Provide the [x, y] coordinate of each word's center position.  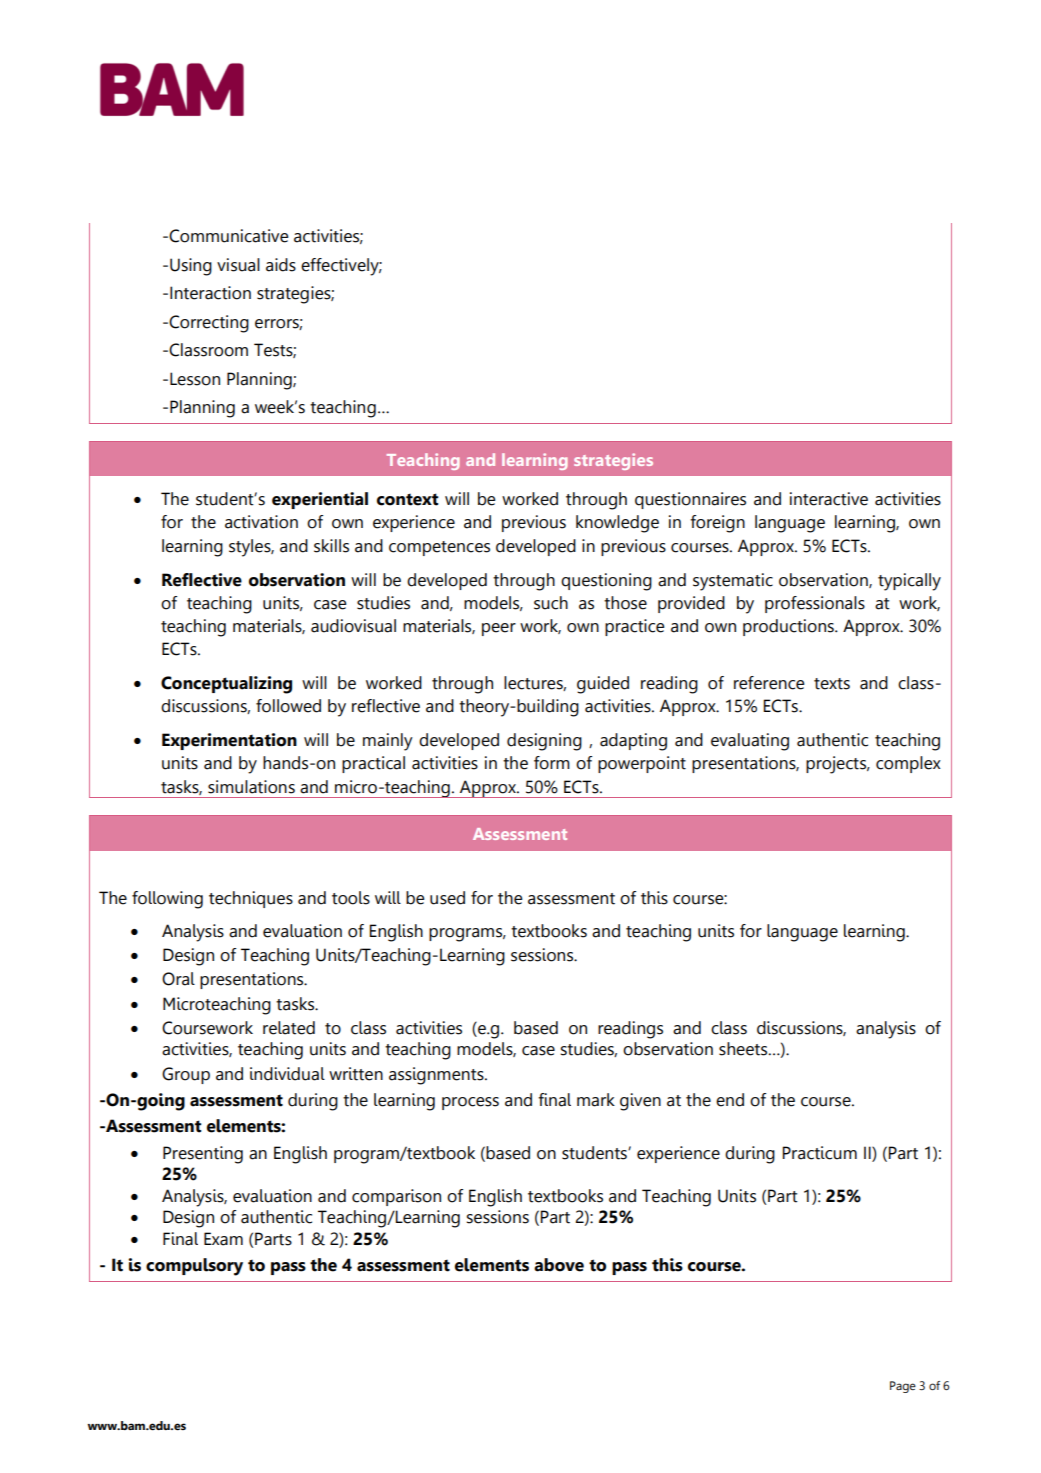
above [559, 1265]
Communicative [227, 236]
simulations [251, 787]
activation [261, 522]
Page [903, 1387]
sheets [744, 1049]
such [551, 603]
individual [287, 1074]
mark [596, 1100]
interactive [829, 499]
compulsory [194, 1267]
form [552, 763]
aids [281, 265]
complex [908, 764]
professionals [815, 604]
